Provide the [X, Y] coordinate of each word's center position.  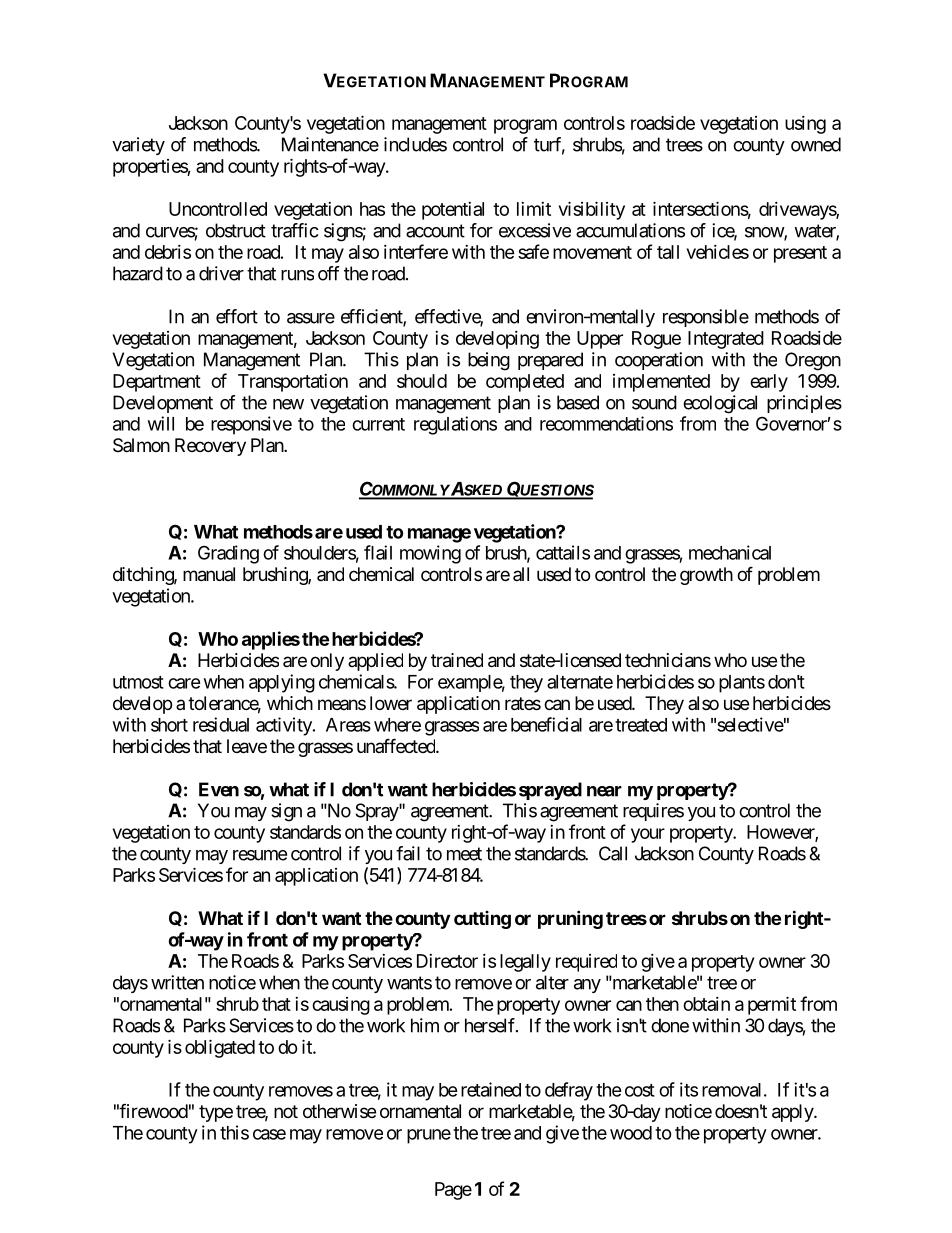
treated [641, 725]
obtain [706, 1004]
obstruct [236, 230]
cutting [482, 920]
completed [525, 383]
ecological [720, 404]
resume [260, 855]
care [184, 683]
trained [457, 660]
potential [453, 211]
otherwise [339, 1111]
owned [816, 144]
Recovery [210, 447]
